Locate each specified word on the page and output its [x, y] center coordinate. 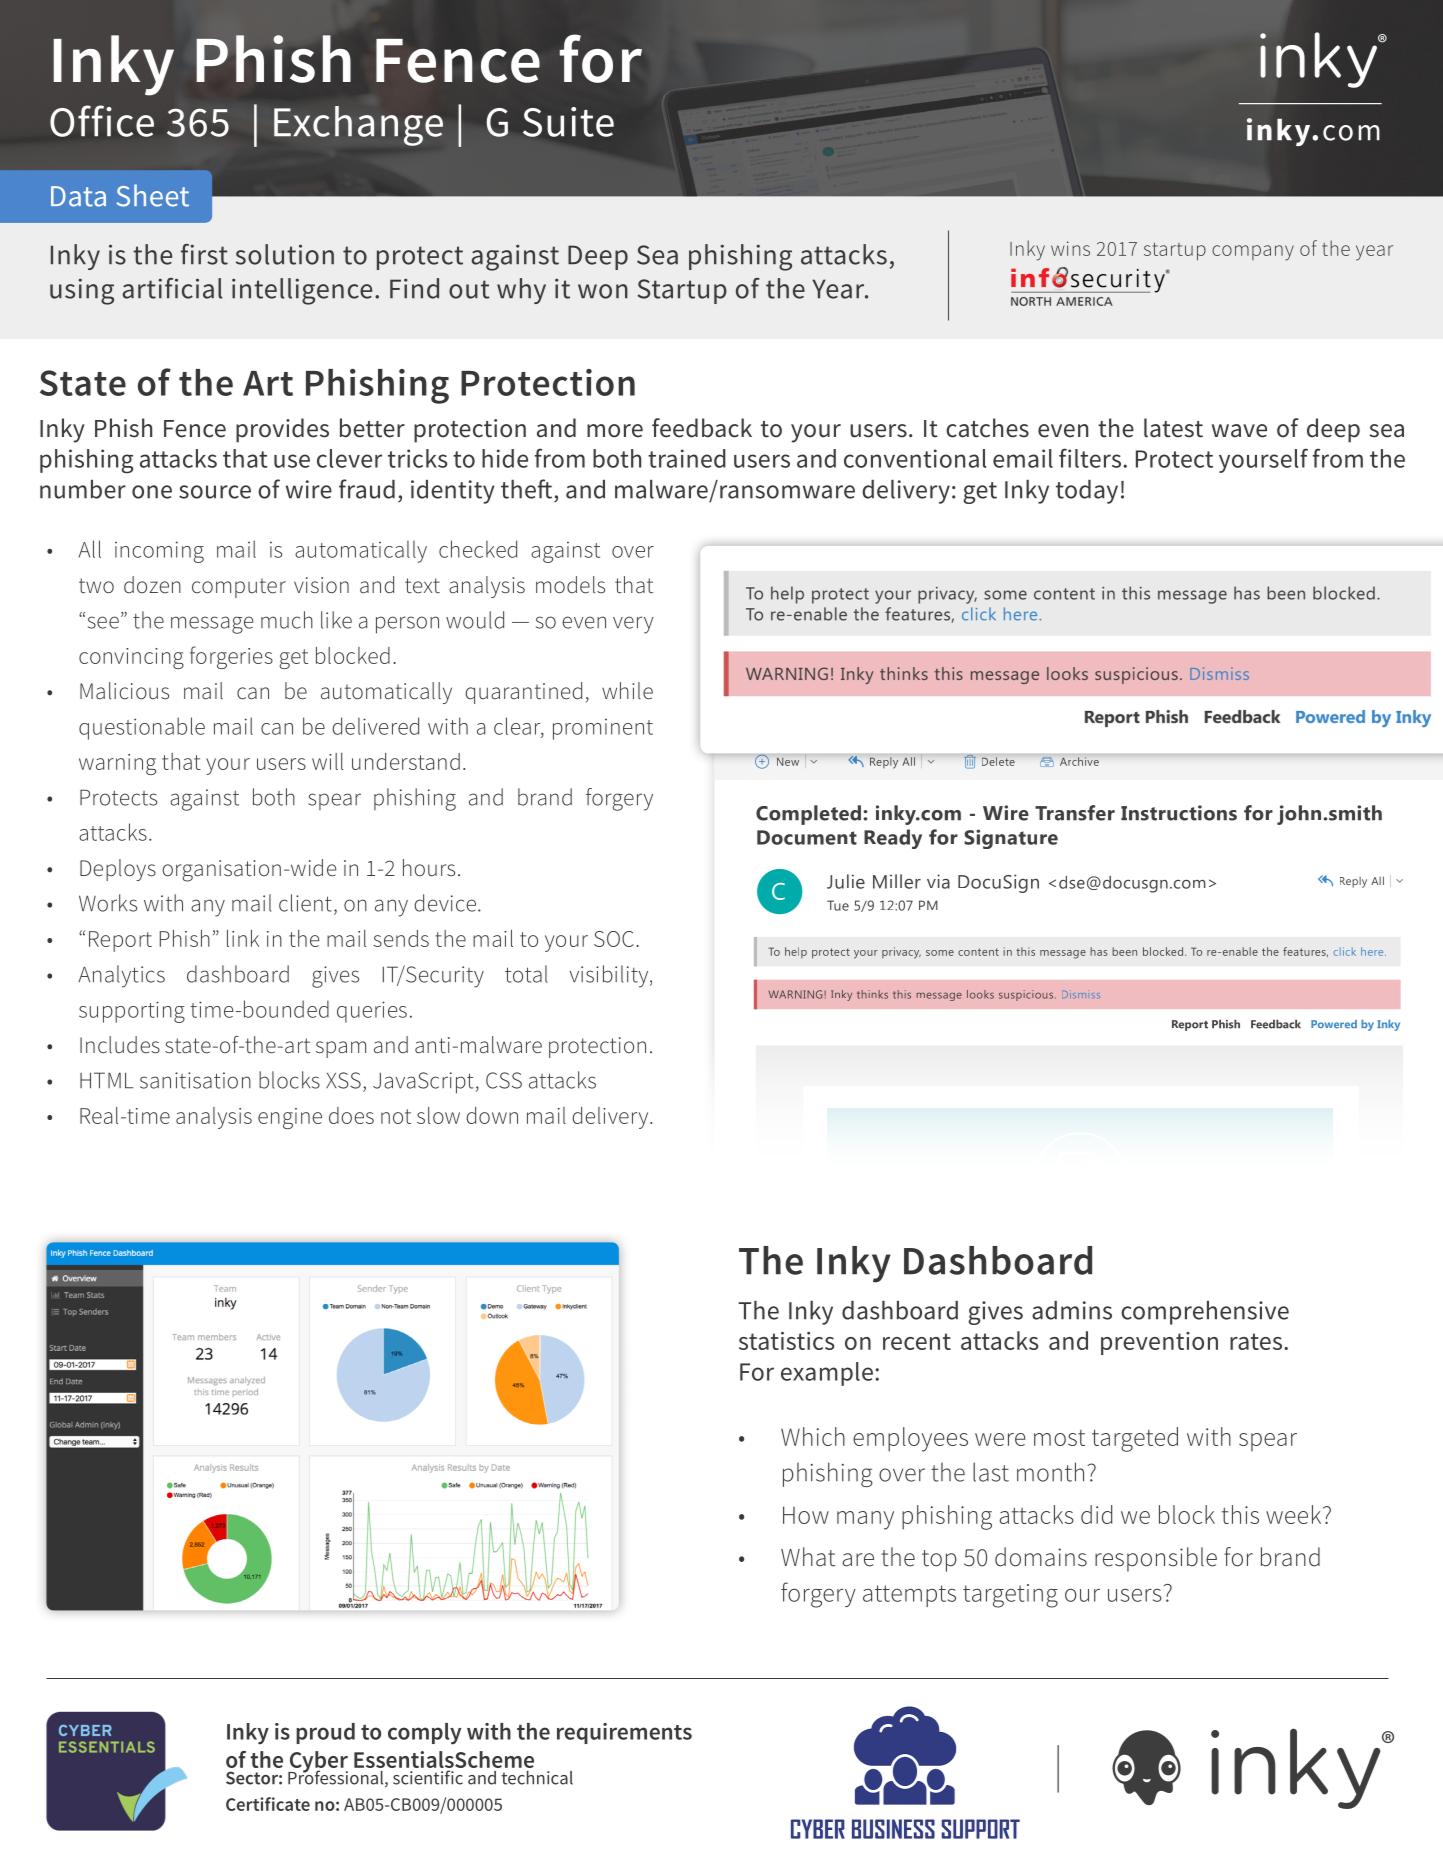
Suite [568, 122]
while [627, 691]
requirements [624, 1733]
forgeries [231, 657]
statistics [787, 1341]
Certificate [268, 1804]
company [1253, 253]
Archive [1079, 761]
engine [290, 1118]
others [1272, 1772]
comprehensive [1205, 1313]
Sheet [152, 195]
